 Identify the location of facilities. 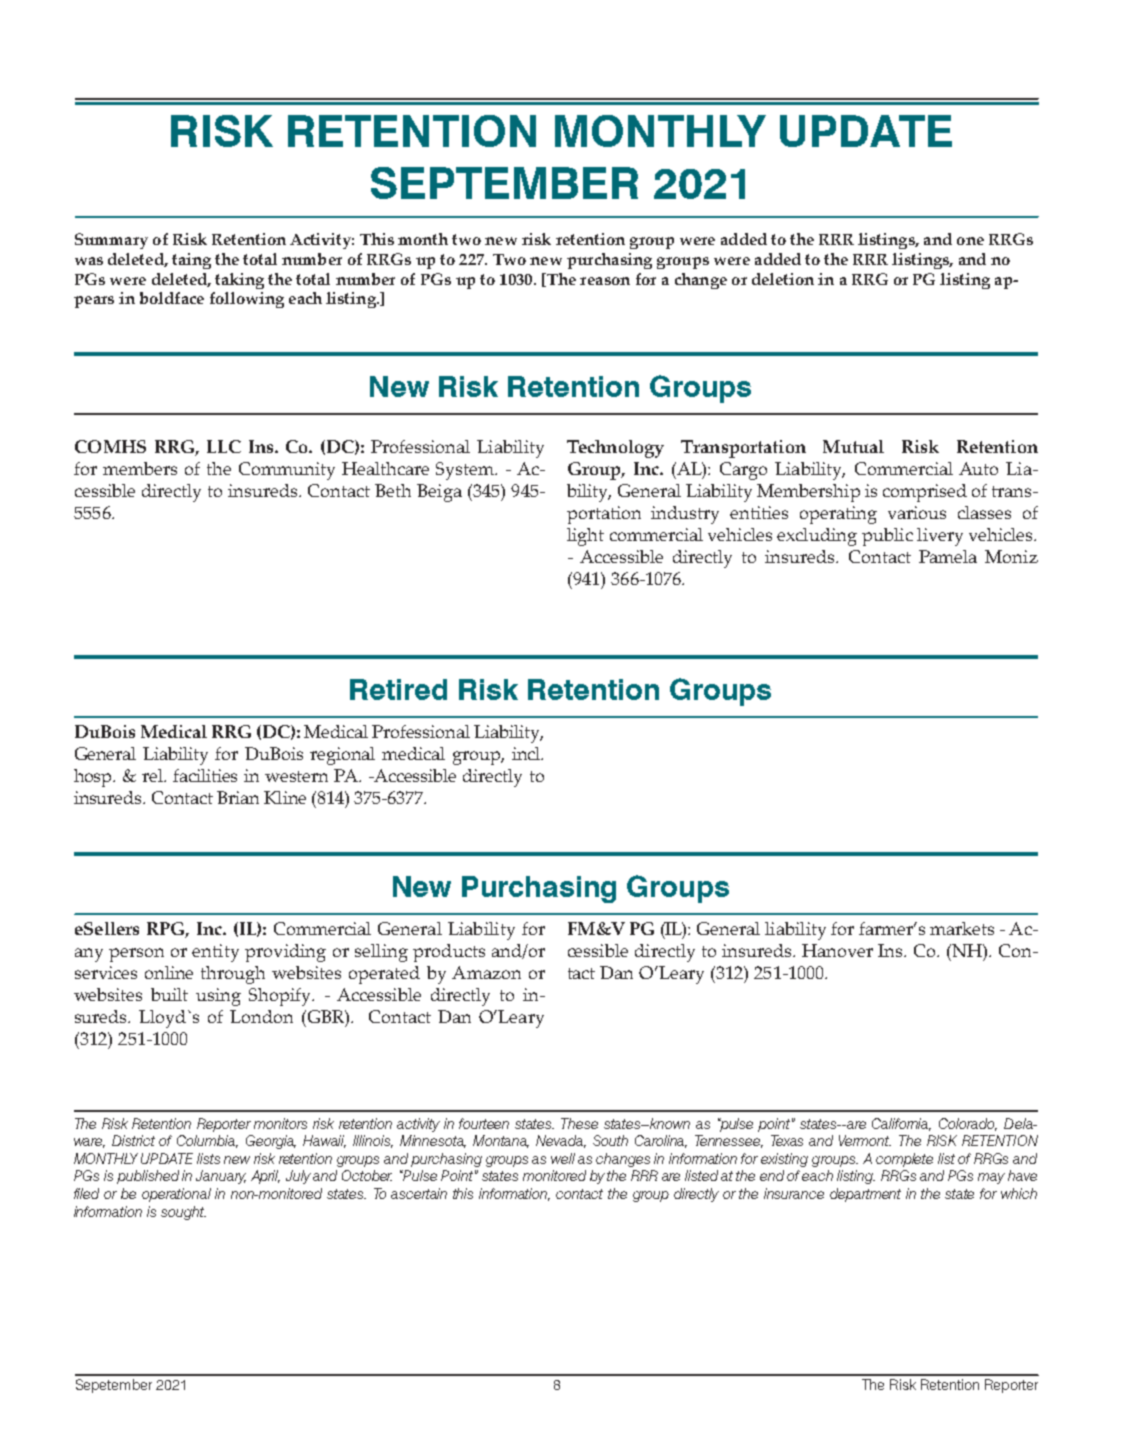
(205, 775).
